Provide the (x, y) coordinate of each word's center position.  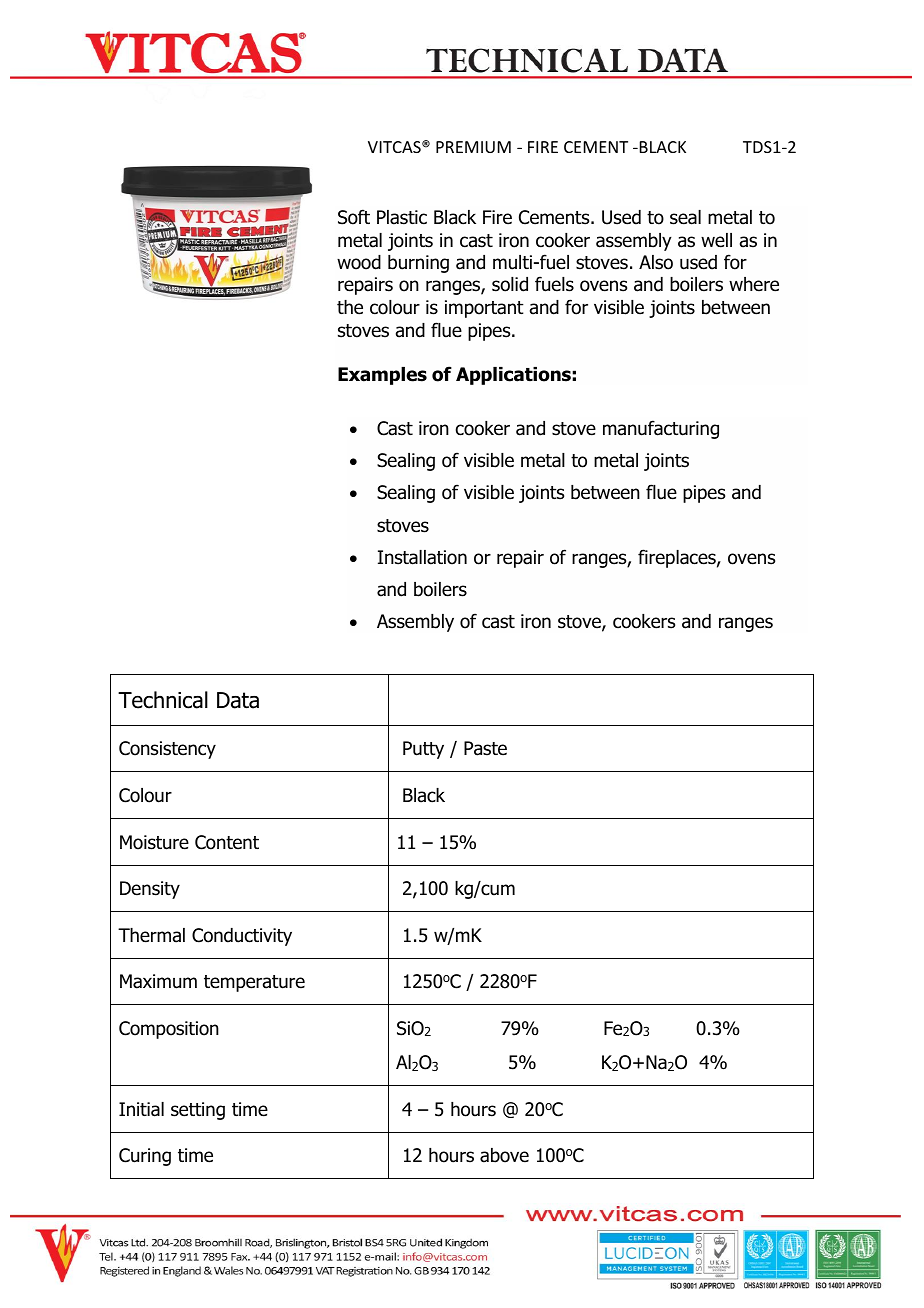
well (716, 240)
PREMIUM (473, 147)
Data (238, 700)
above (504, 1155)
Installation (422, 557)
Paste (485, 748)
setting (198, 1111)
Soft (354, 217)
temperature (254, 983)
